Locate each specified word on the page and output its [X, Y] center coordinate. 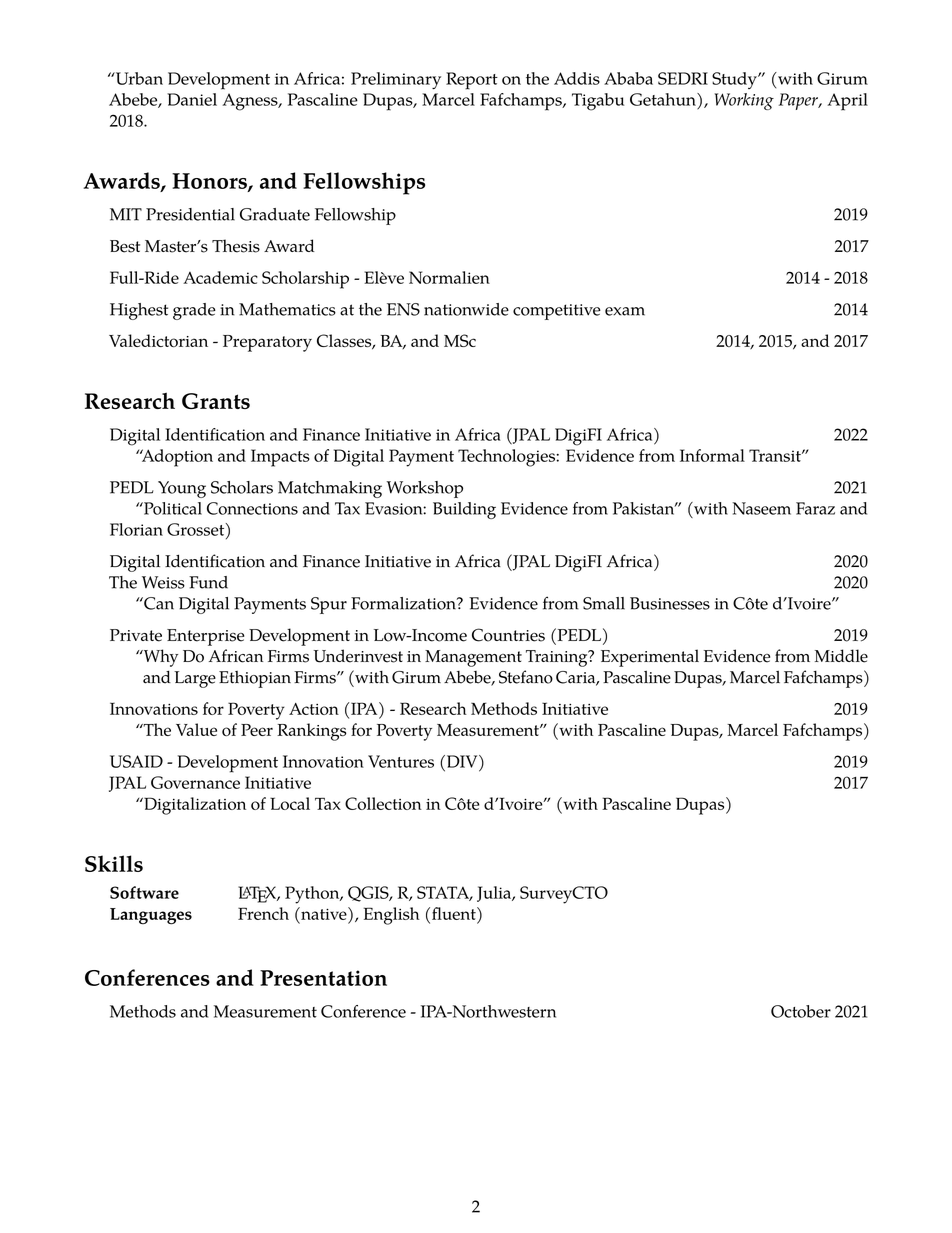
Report [472, 81]
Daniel [192, 99]
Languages [151, 916]
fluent [455, 913]
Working [744, 101]
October [801, 1011]
